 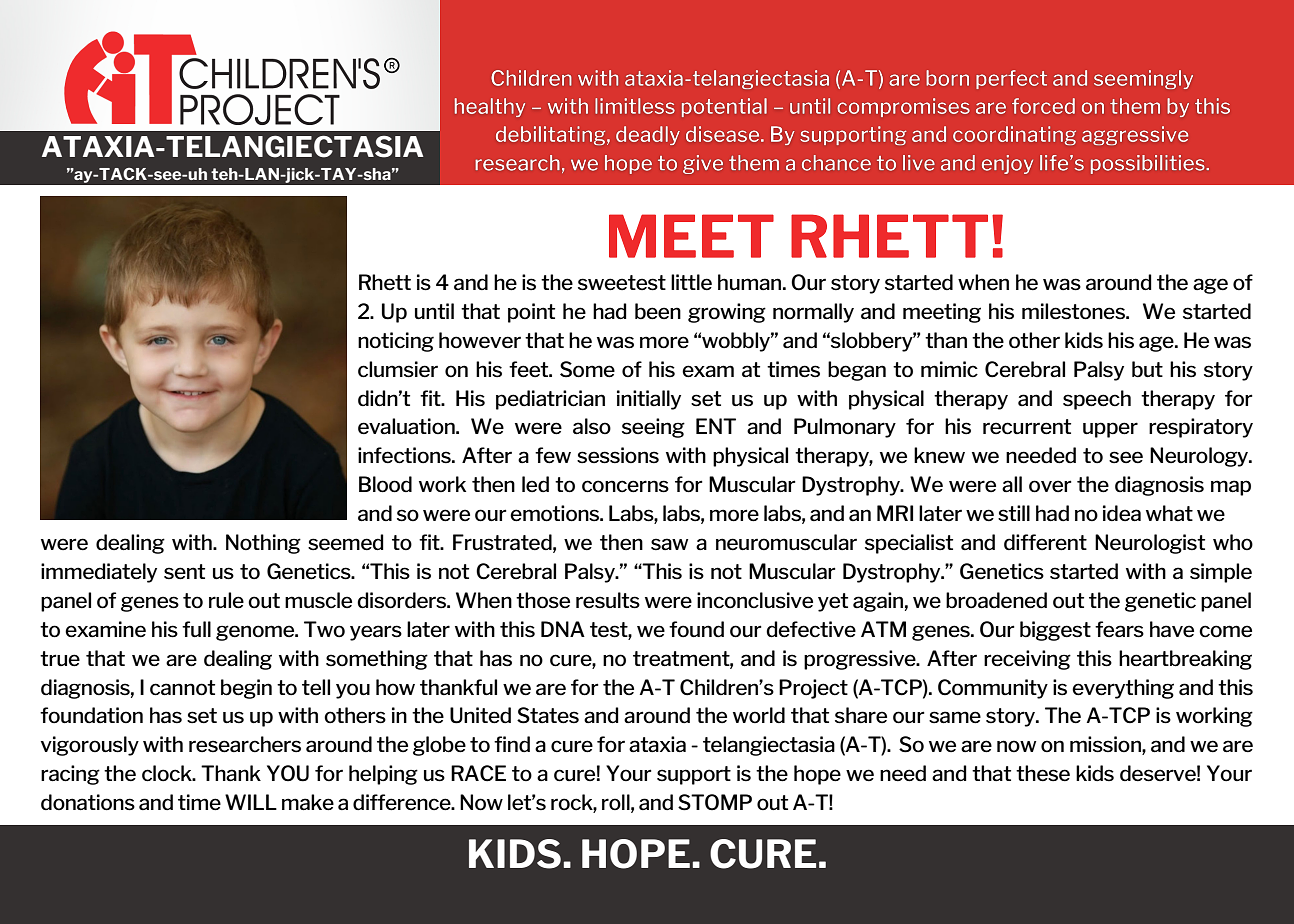 I want to click on these, so click(x=1043, y=773).
